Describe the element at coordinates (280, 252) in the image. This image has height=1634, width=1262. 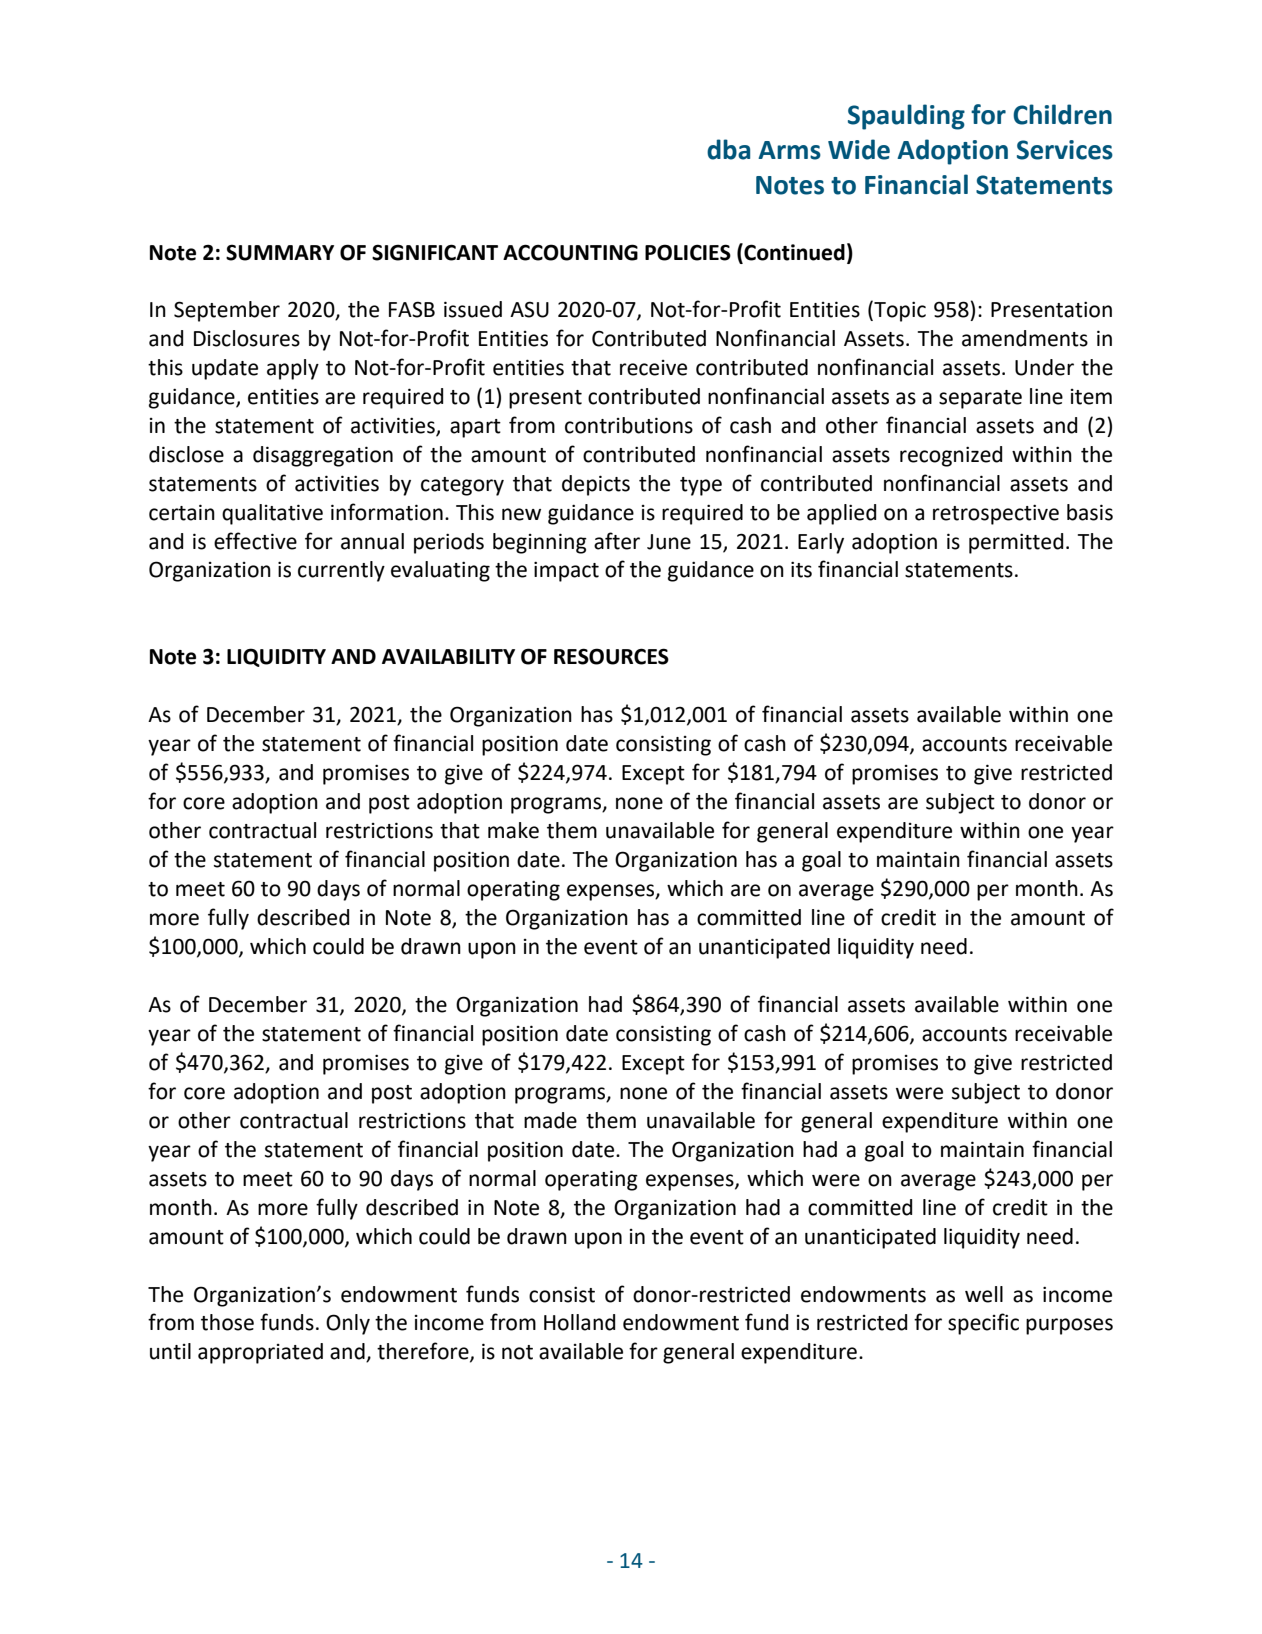
I see `SUMMARY` at that location.
